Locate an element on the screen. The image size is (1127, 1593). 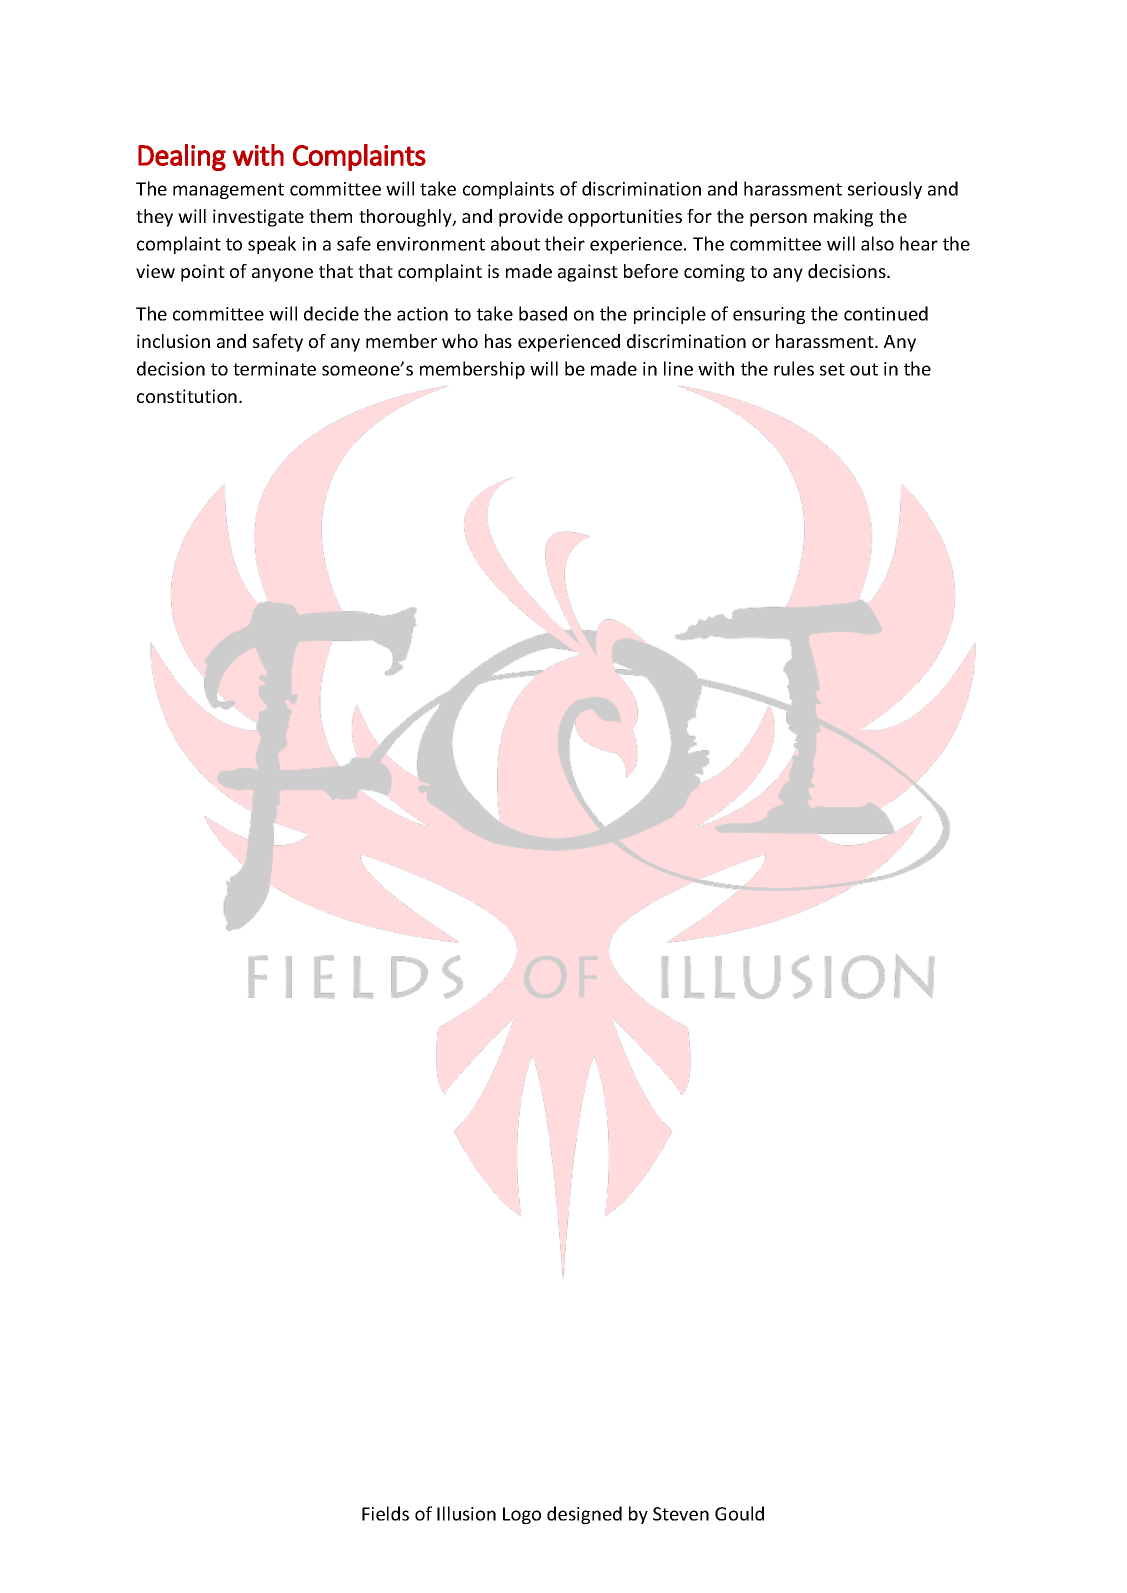
Logo is located at coordinates (522, 1515).
